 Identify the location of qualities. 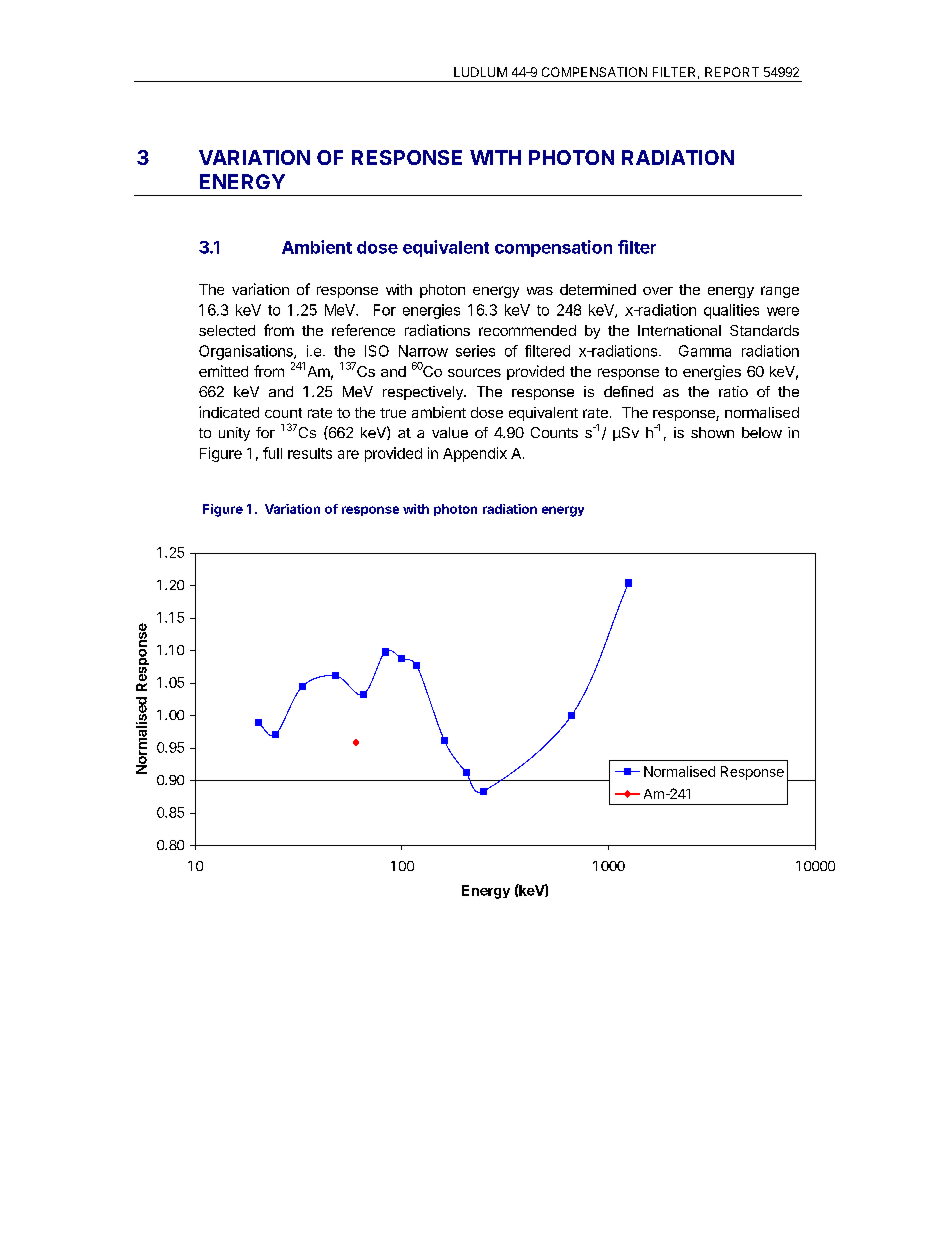
(731, 311).
